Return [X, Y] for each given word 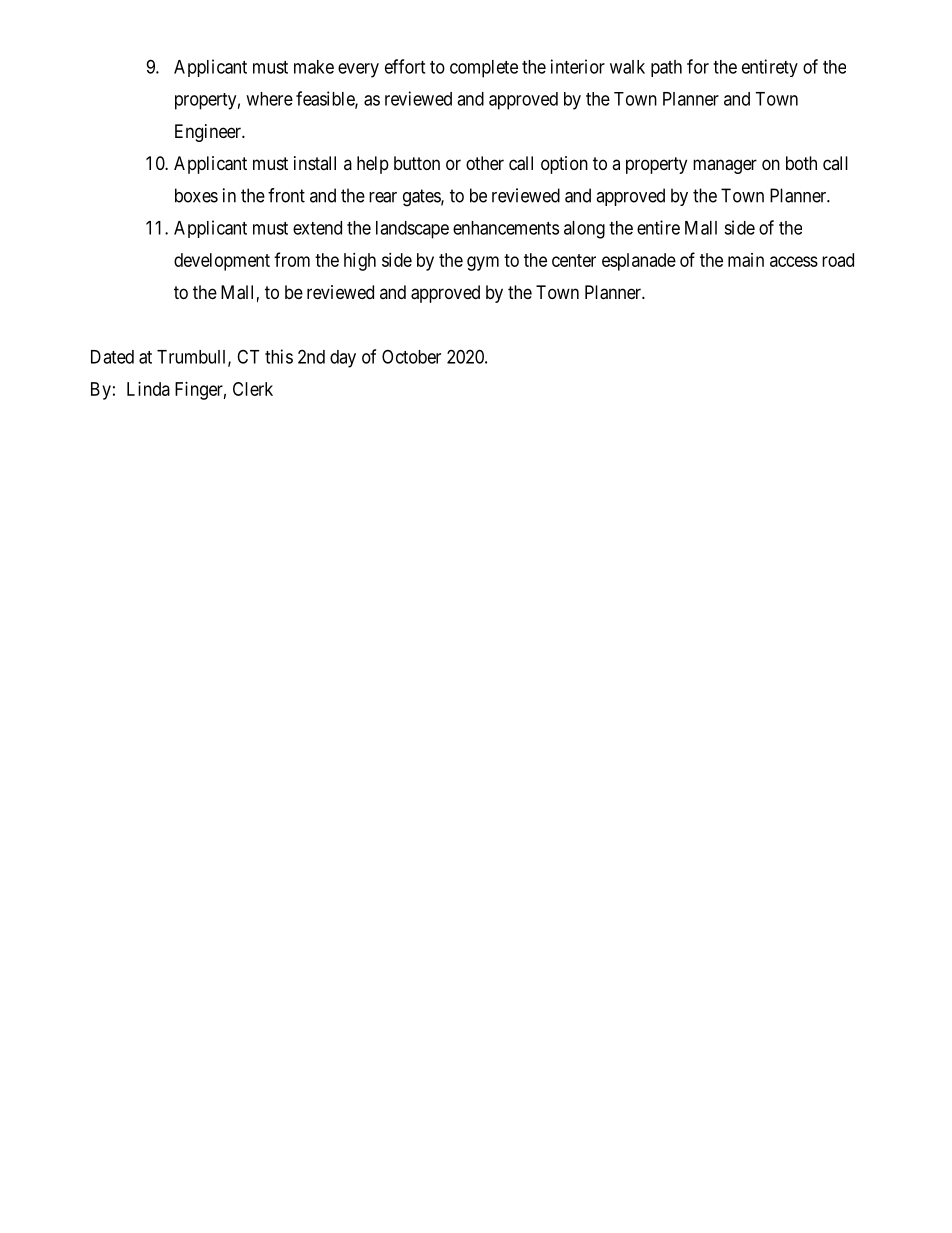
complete [484, 69]
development [222, 262]
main [746, 260]
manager [725, 166]
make [314, 67]
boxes [196, 195]
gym [483, 263]
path [666, 68]
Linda [148, 389]
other [485, 163]
